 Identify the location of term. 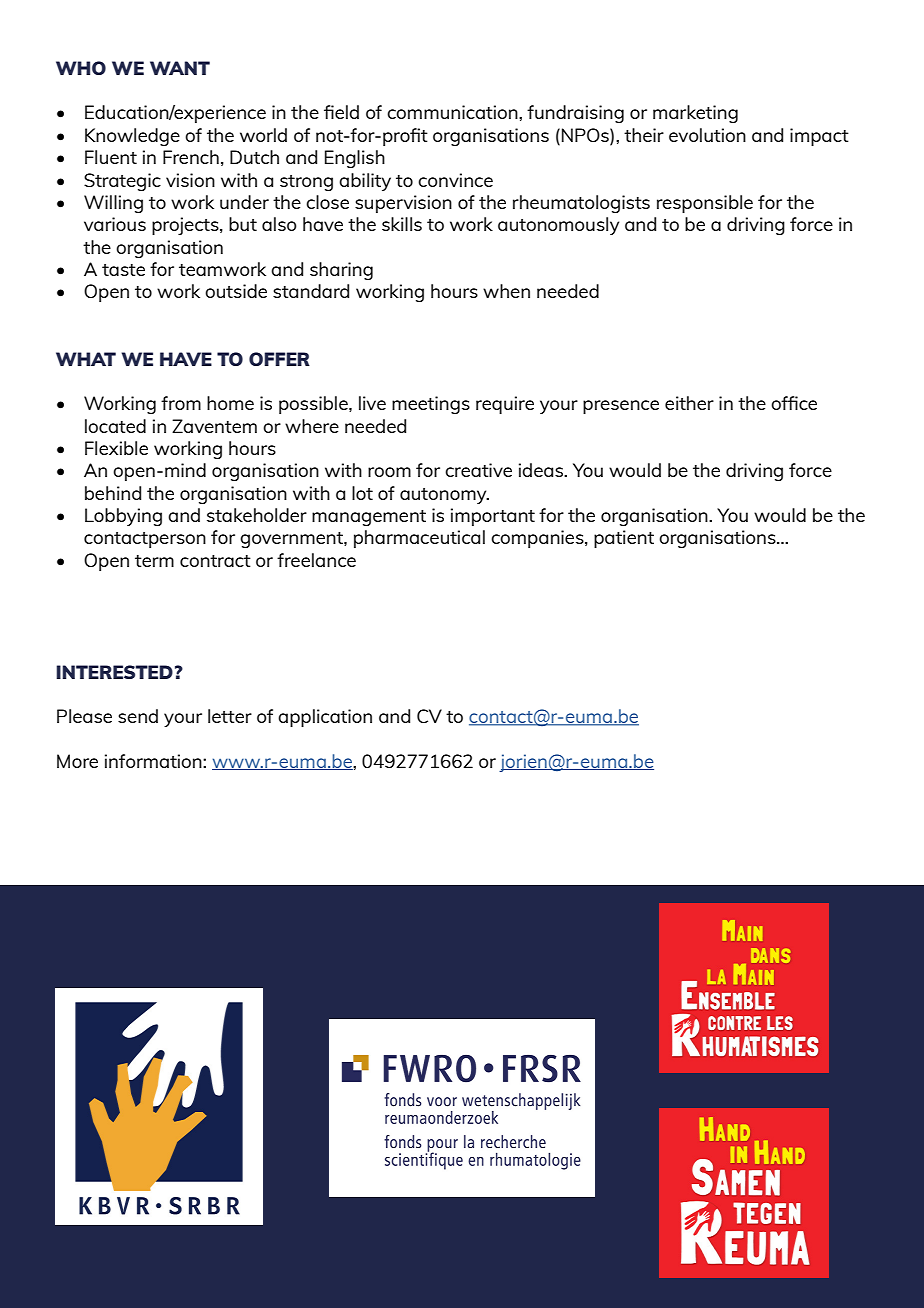
(154, 561).
